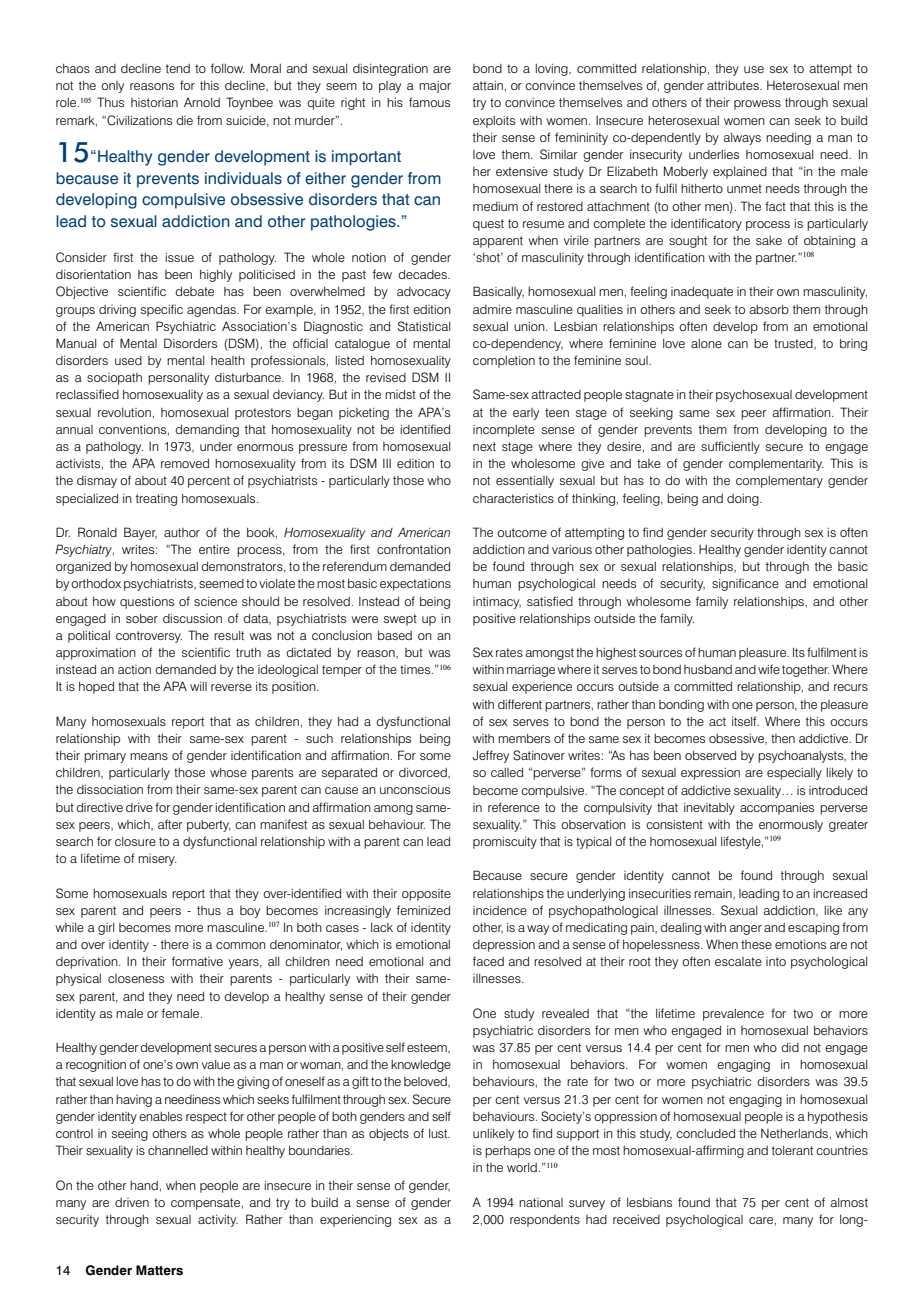 Image resolution: width=924 pixels, height=1308 pixels. Describe the element at coordinates (424, 773) in the screenshot. I see `divorced` at that location.
